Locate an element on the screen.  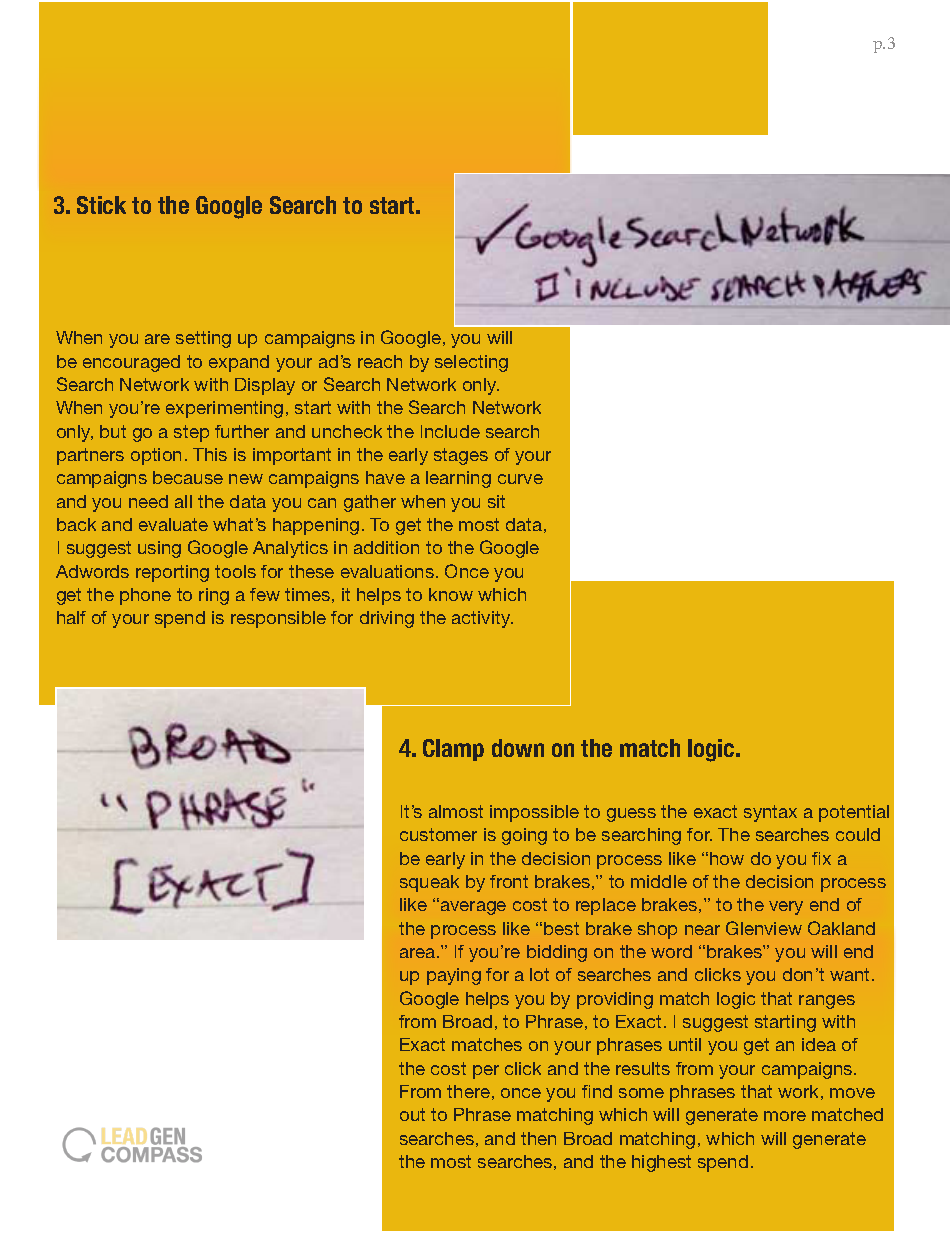
curve is located at coordinates (520, 479).
